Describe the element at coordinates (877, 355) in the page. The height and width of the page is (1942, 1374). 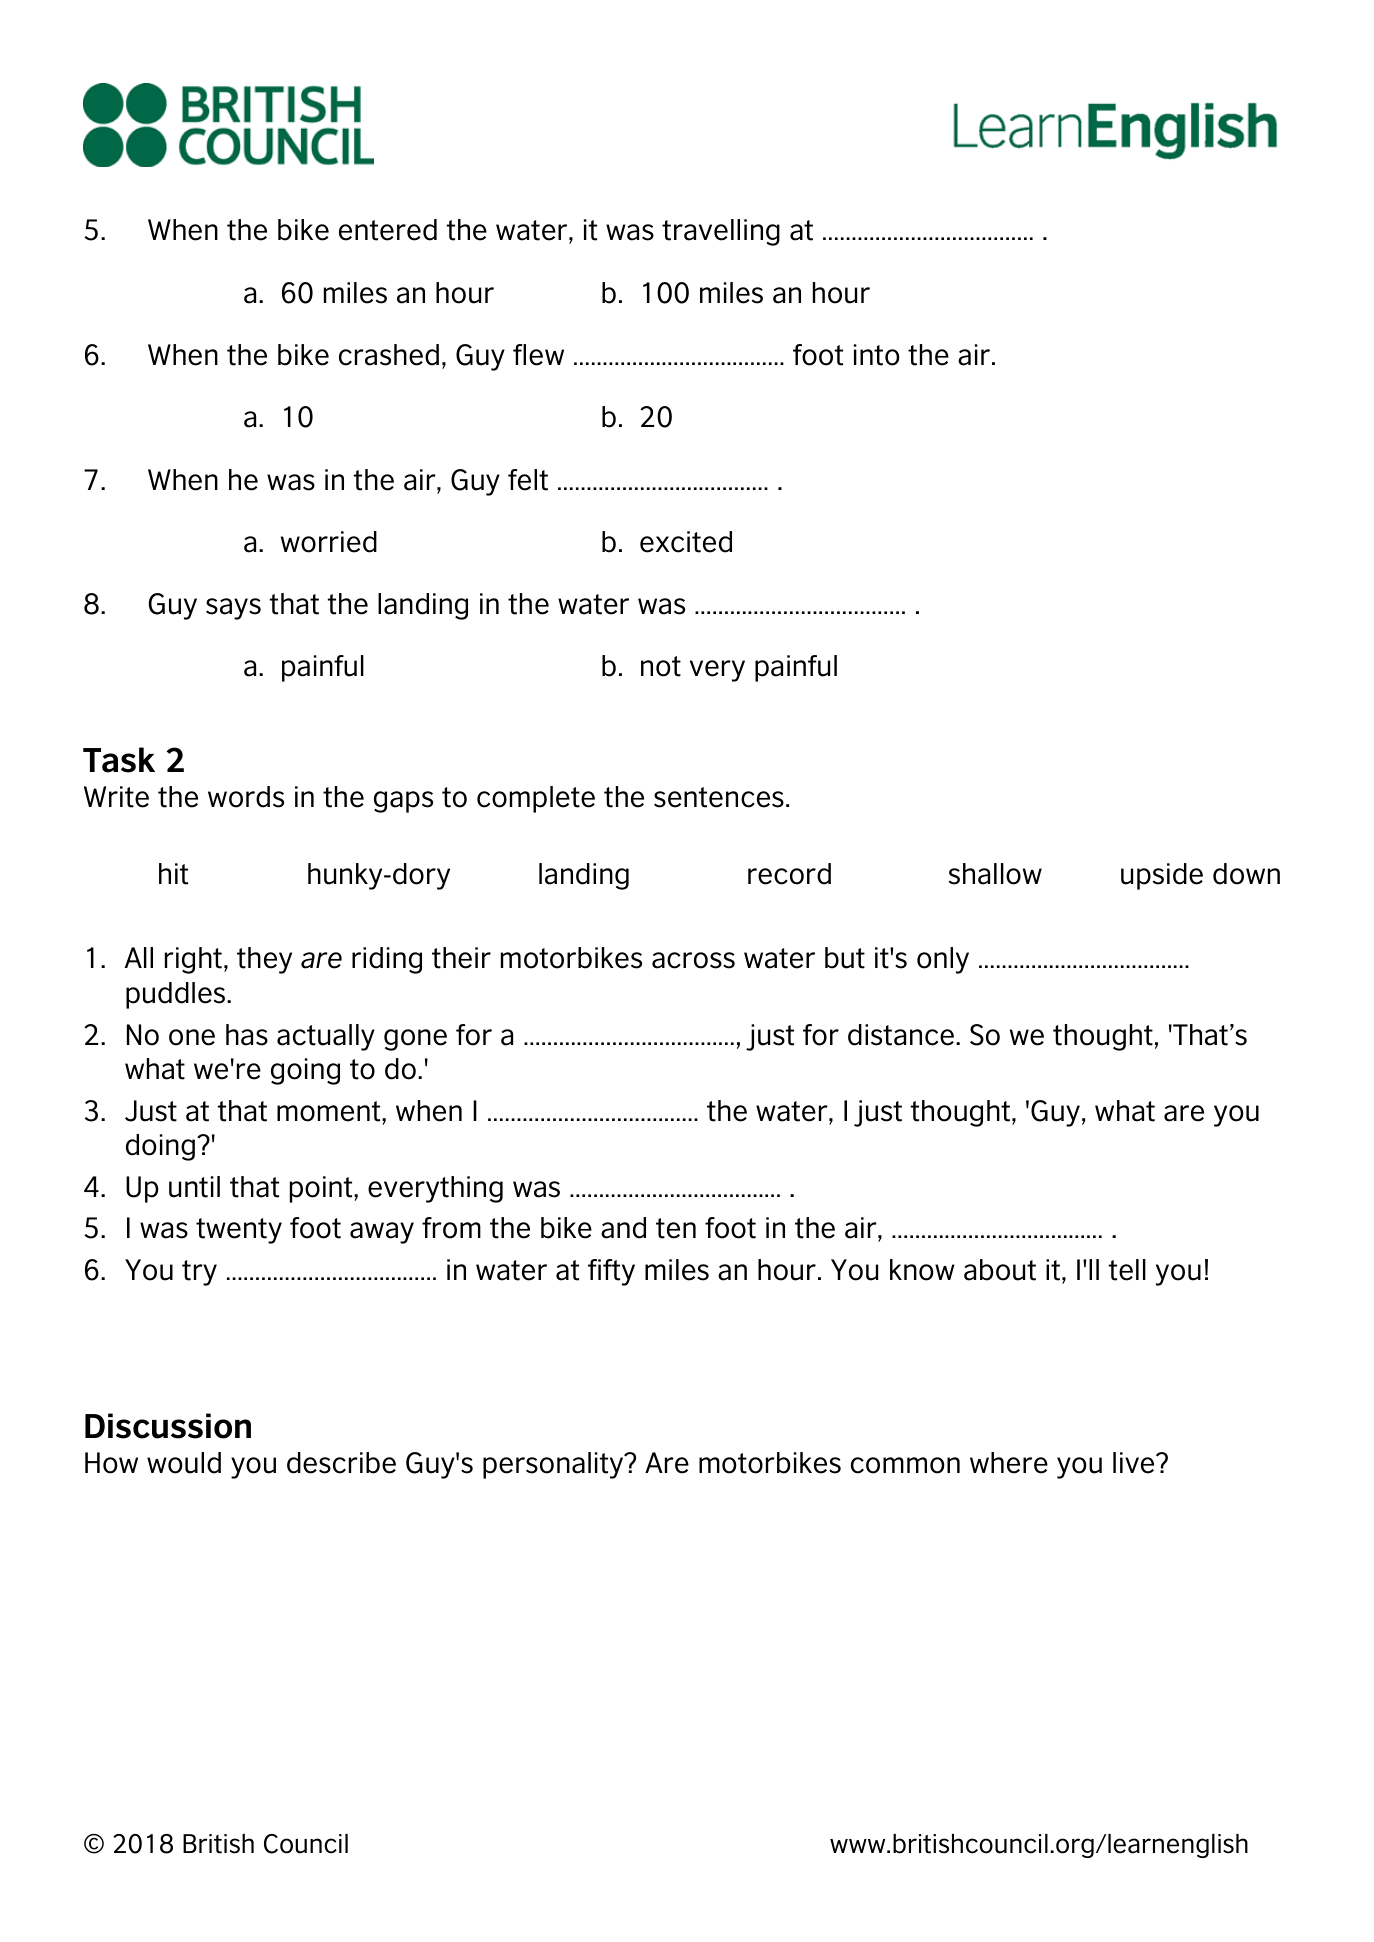
I see `into` at that location.
